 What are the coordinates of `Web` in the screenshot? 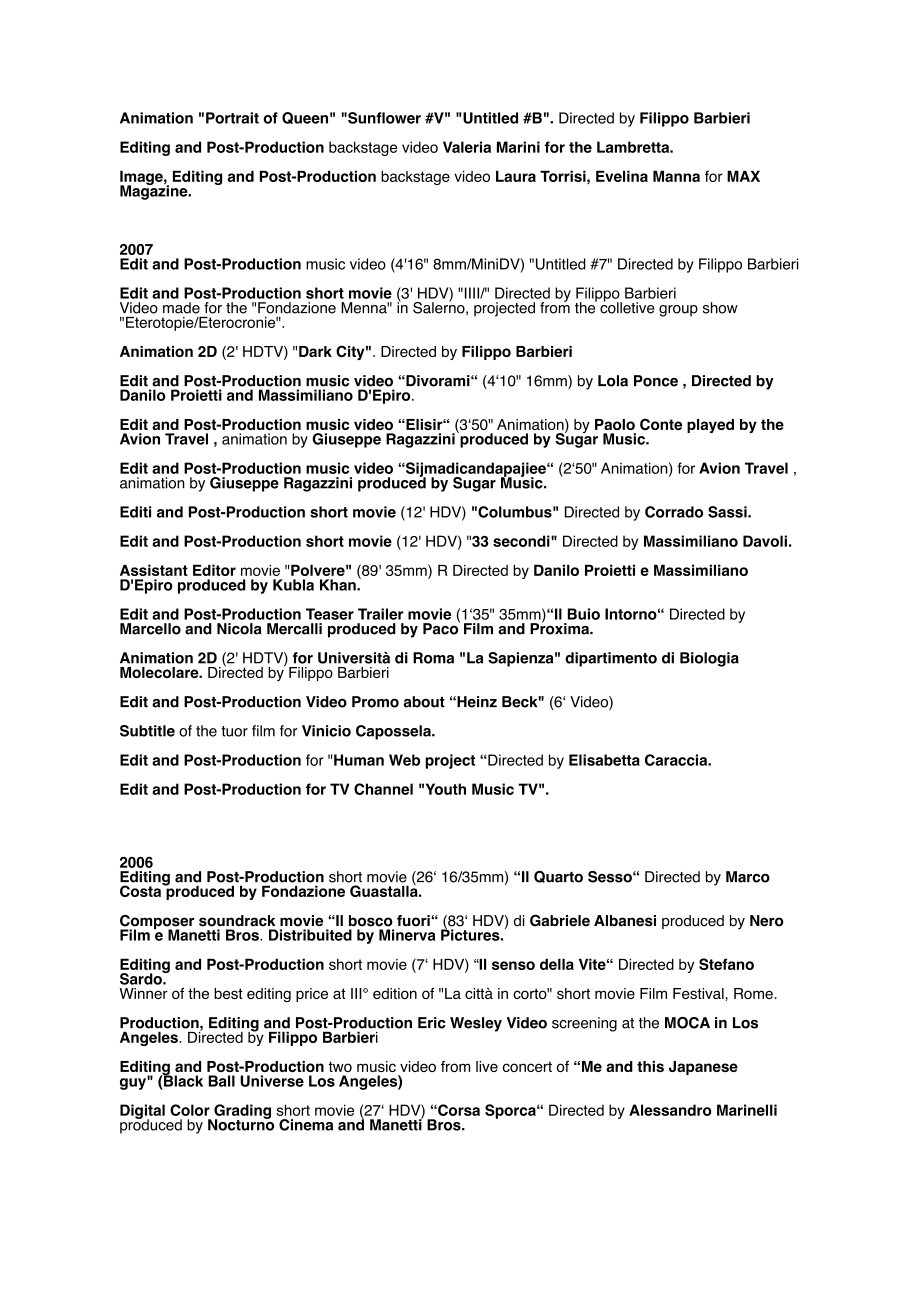 It's located at (404, 760).
